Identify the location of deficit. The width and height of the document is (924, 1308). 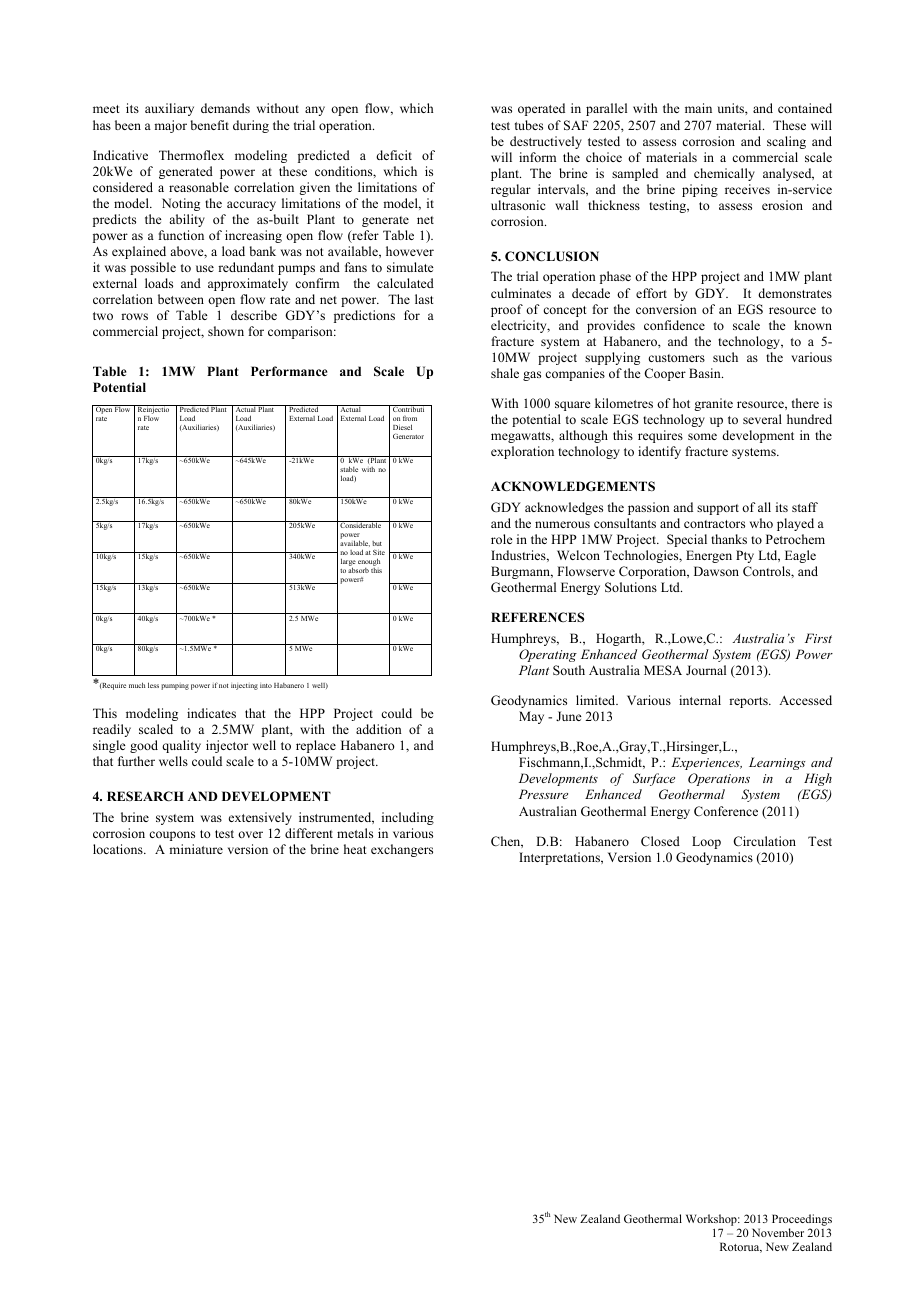
(394, 155).
